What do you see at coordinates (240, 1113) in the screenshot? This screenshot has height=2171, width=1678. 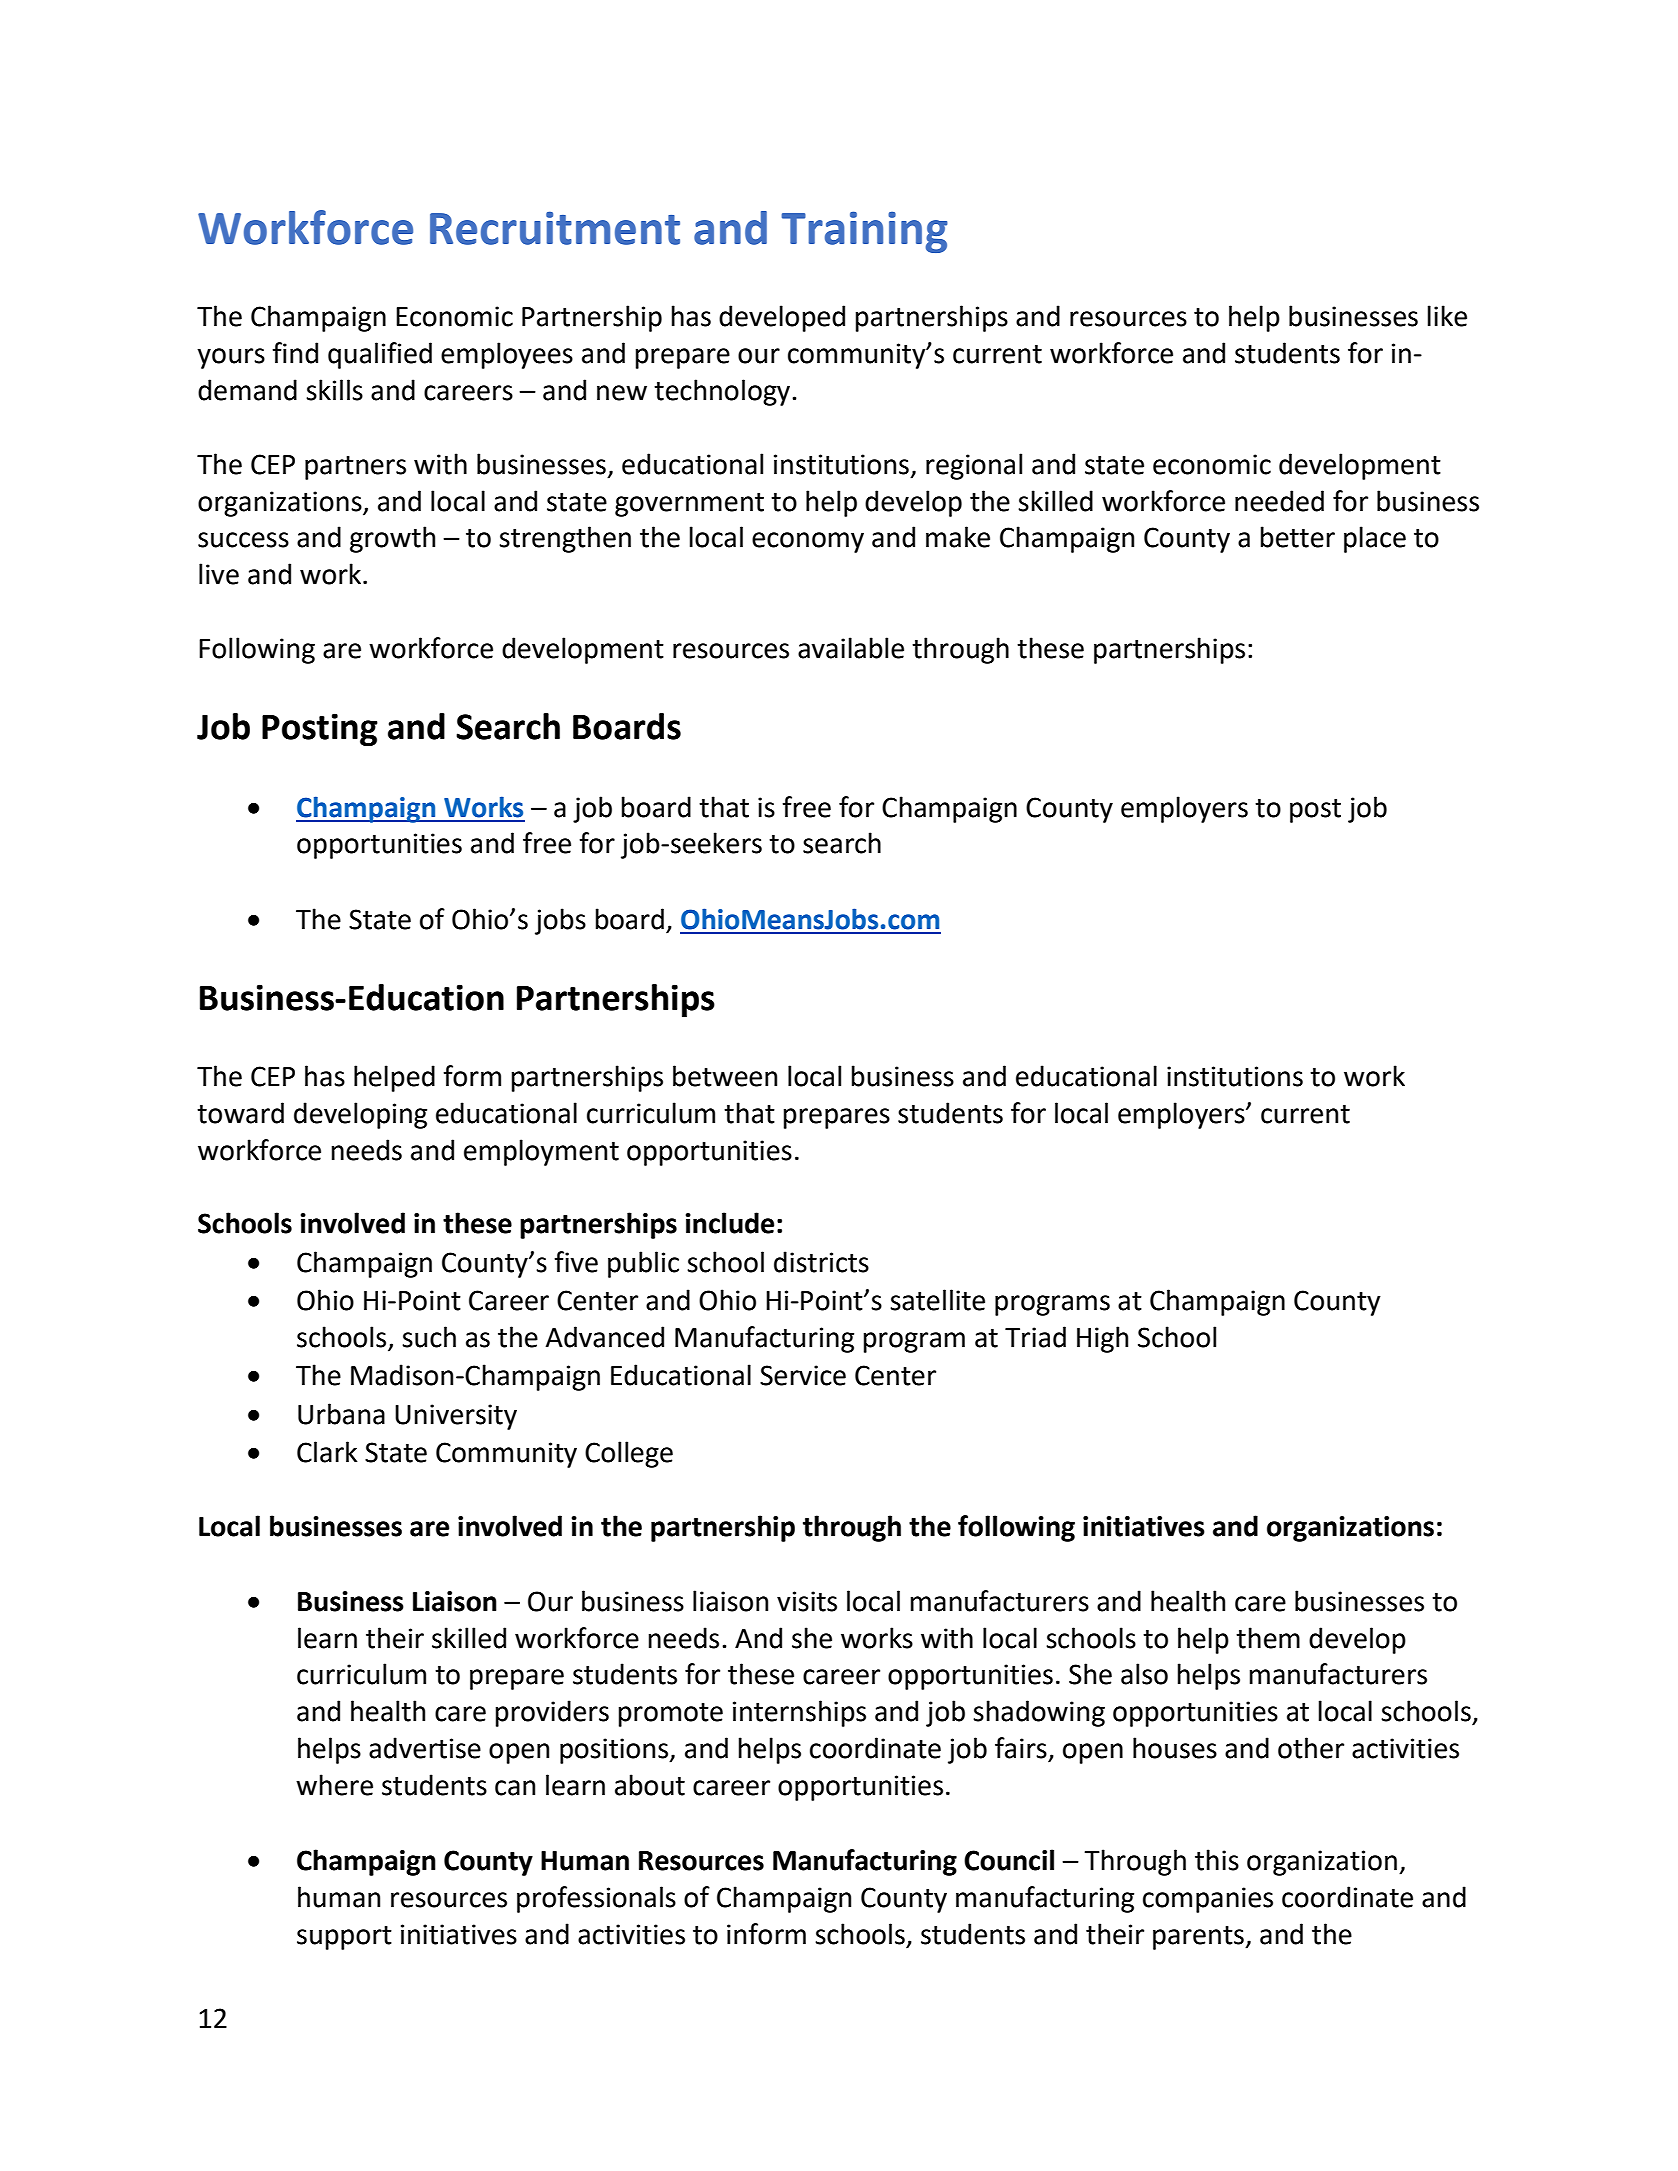 I see `toward` at bounding box center [240, 1113].
